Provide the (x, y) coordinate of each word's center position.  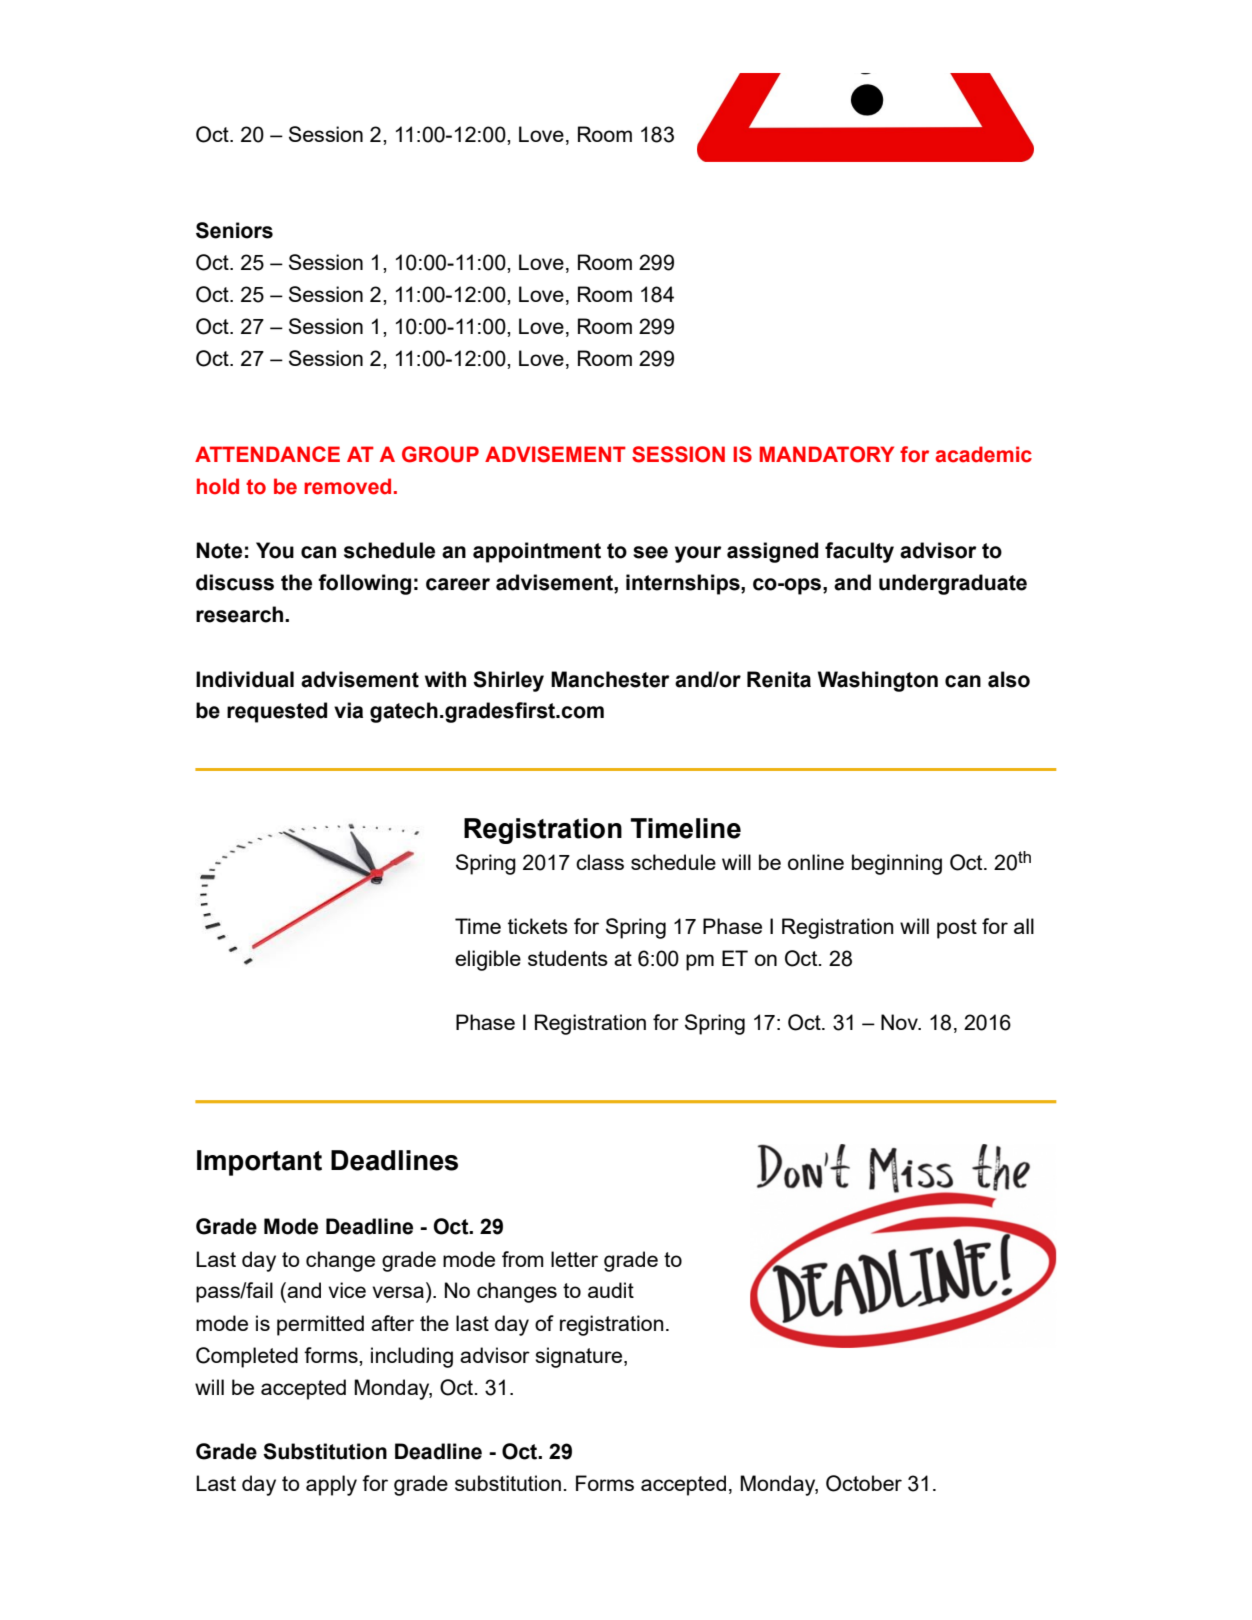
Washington (878, 681)
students (568, 958)
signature (580, 1357)
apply (331, 1485)
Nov (900, 1022)
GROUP (440, 454)
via (348, 710)
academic (983, 454)
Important (259, 1163)
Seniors (234, 230)
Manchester (610, 679)
